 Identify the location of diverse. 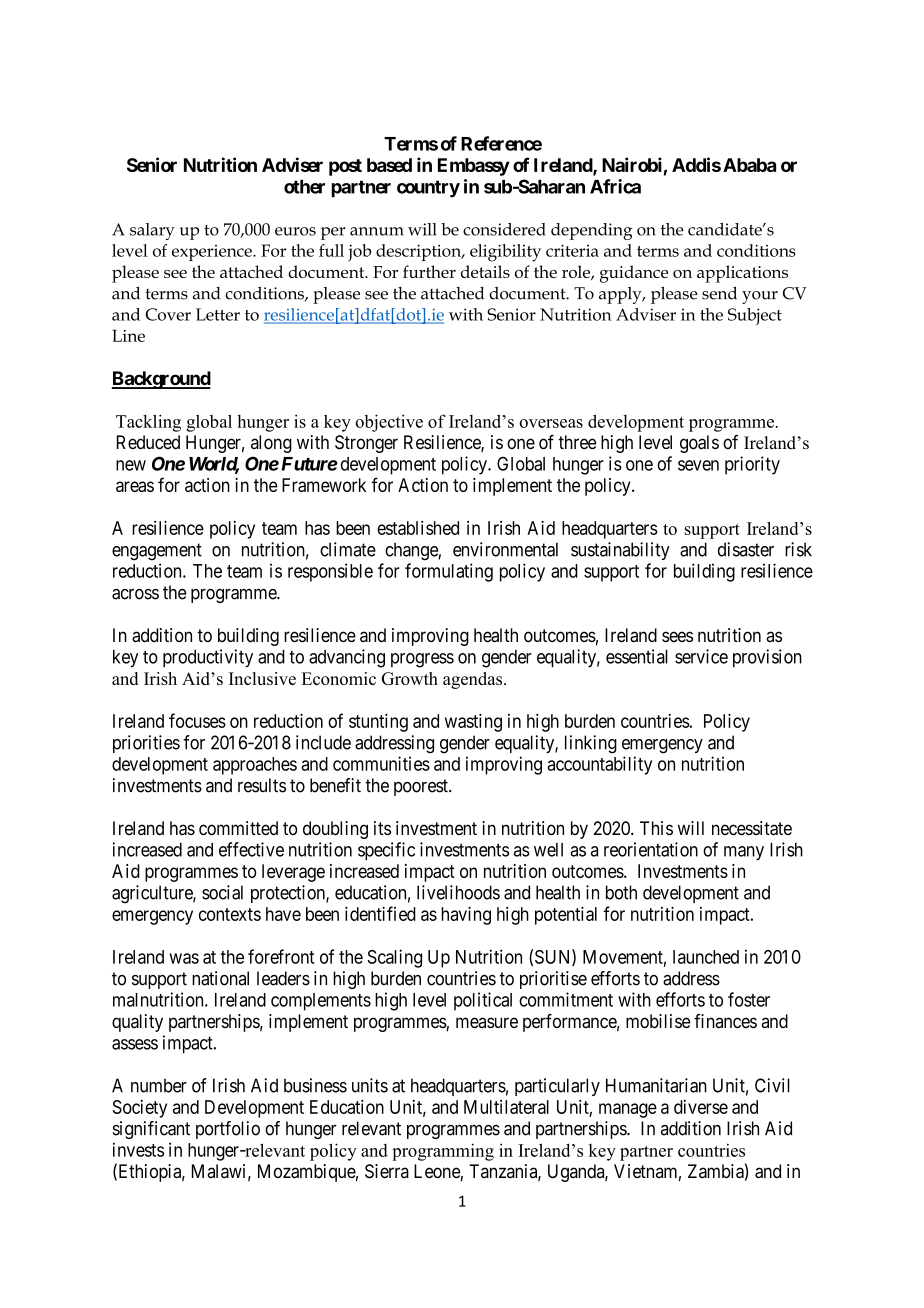
(701, 1107).
